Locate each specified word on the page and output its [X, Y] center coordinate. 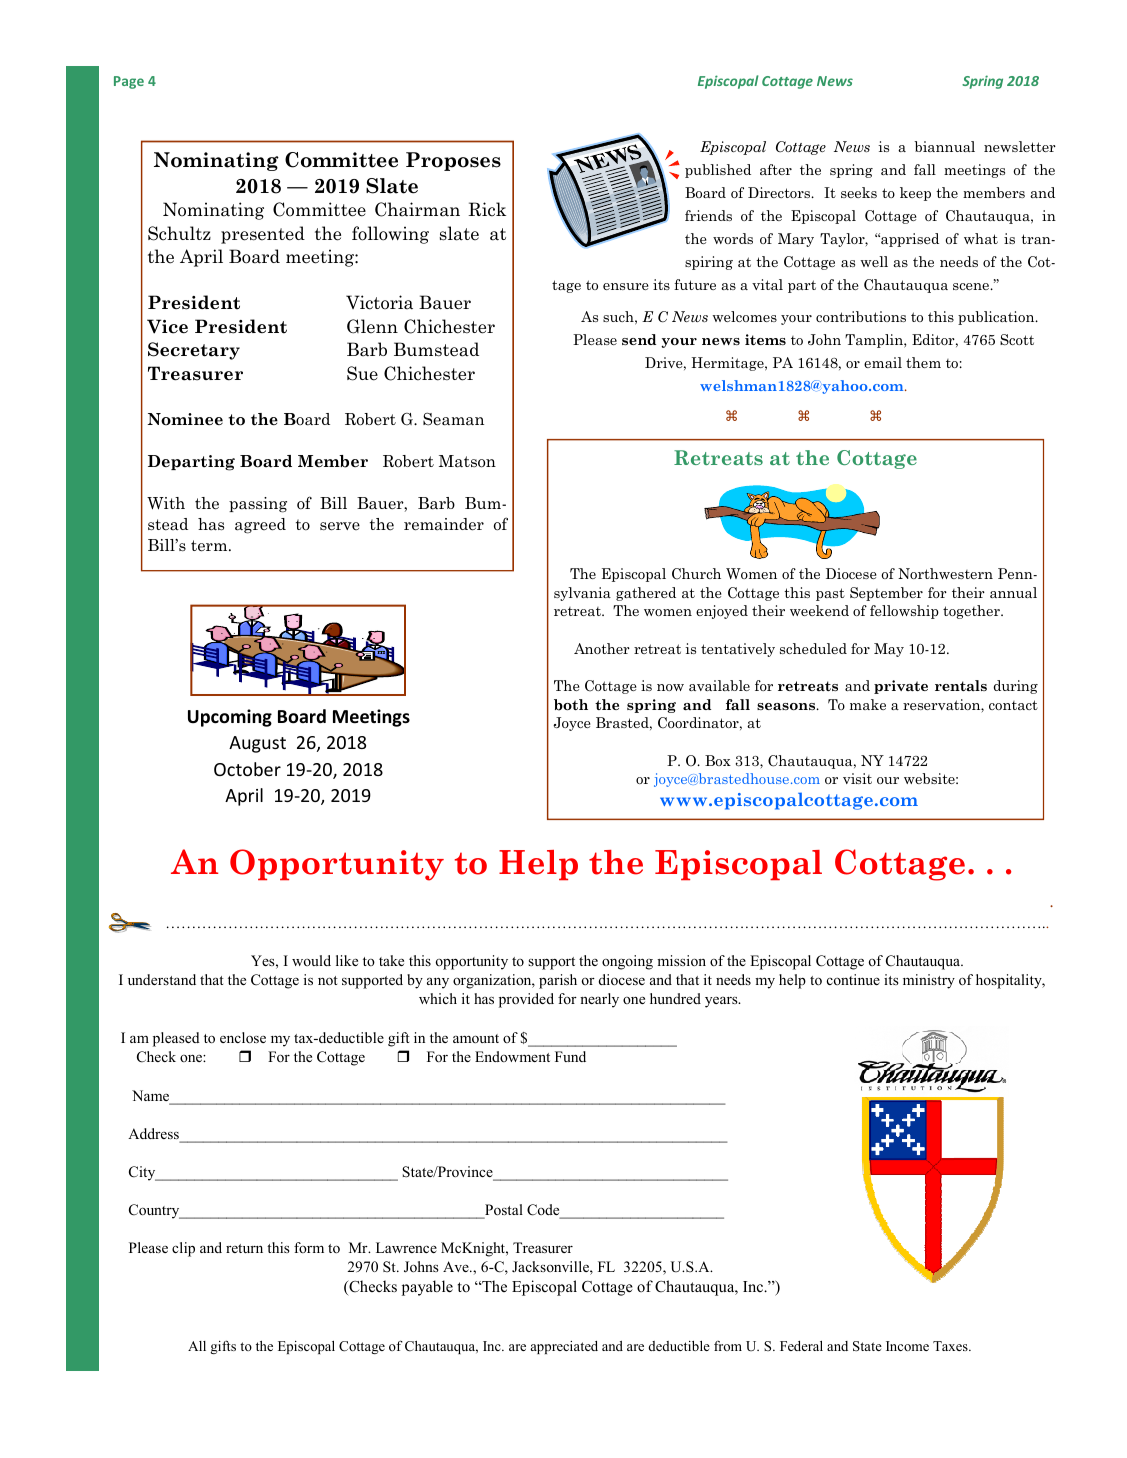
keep [915, 194]
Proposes [453, 161]
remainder [444, 524]
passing [258, 505]
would [311, 960]
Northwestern [945, 573]
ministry [929, 981]
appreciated [564, 1347]
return [244, 1248]
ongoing [627, 962]
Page [129, 82]
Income [907, 1346]
